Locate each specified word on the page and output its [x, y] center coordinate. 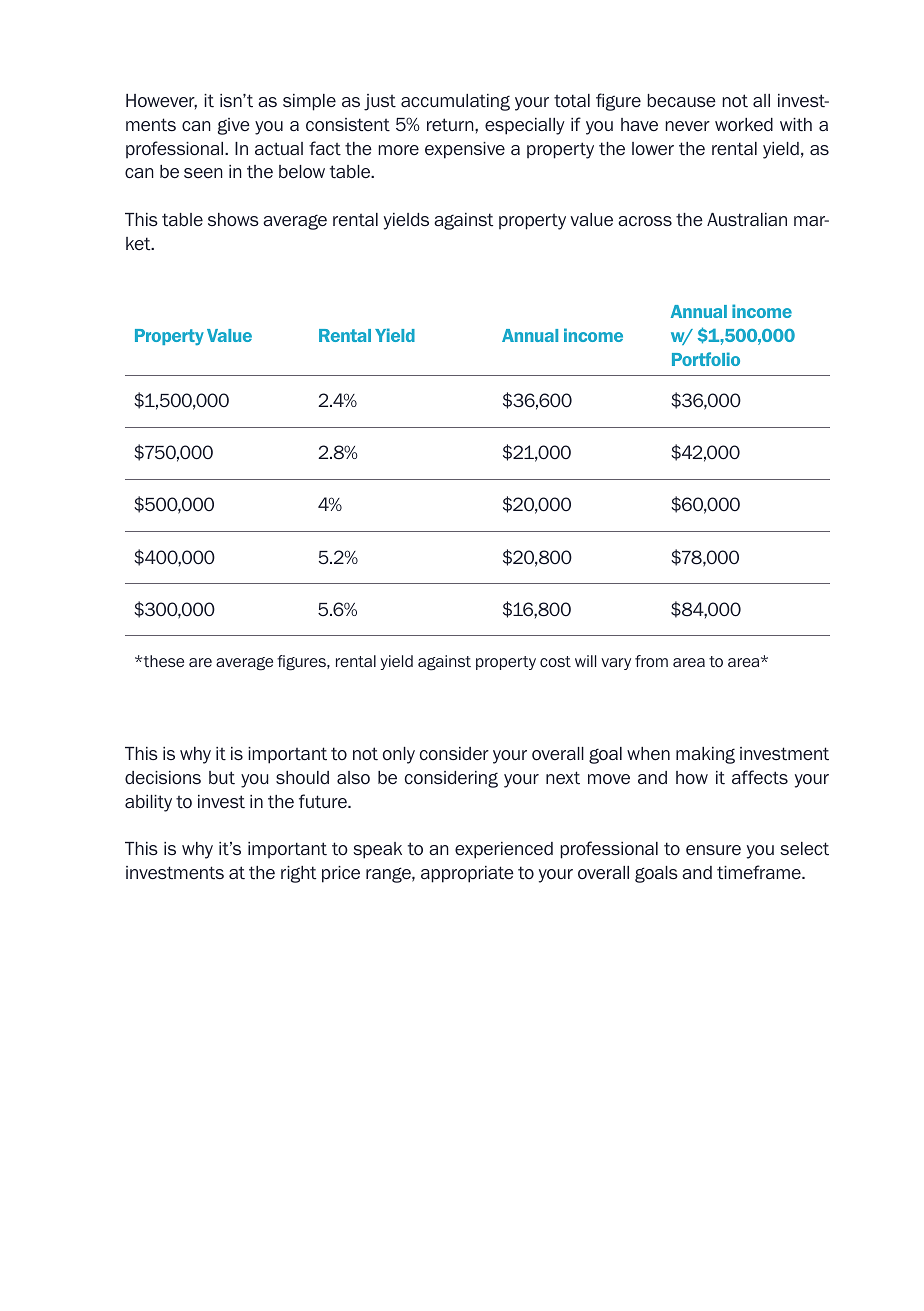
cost [555, 661]
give [234, 126]
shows [233, 220]
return [451, 125]
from [651, 661]
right [298, 874]
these [164, 661]
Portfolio [706, 359]
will [585, 661]
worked [744, 125]
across [645, 221]
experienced [504, 850]
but [222, 778]
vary [616, 664]
